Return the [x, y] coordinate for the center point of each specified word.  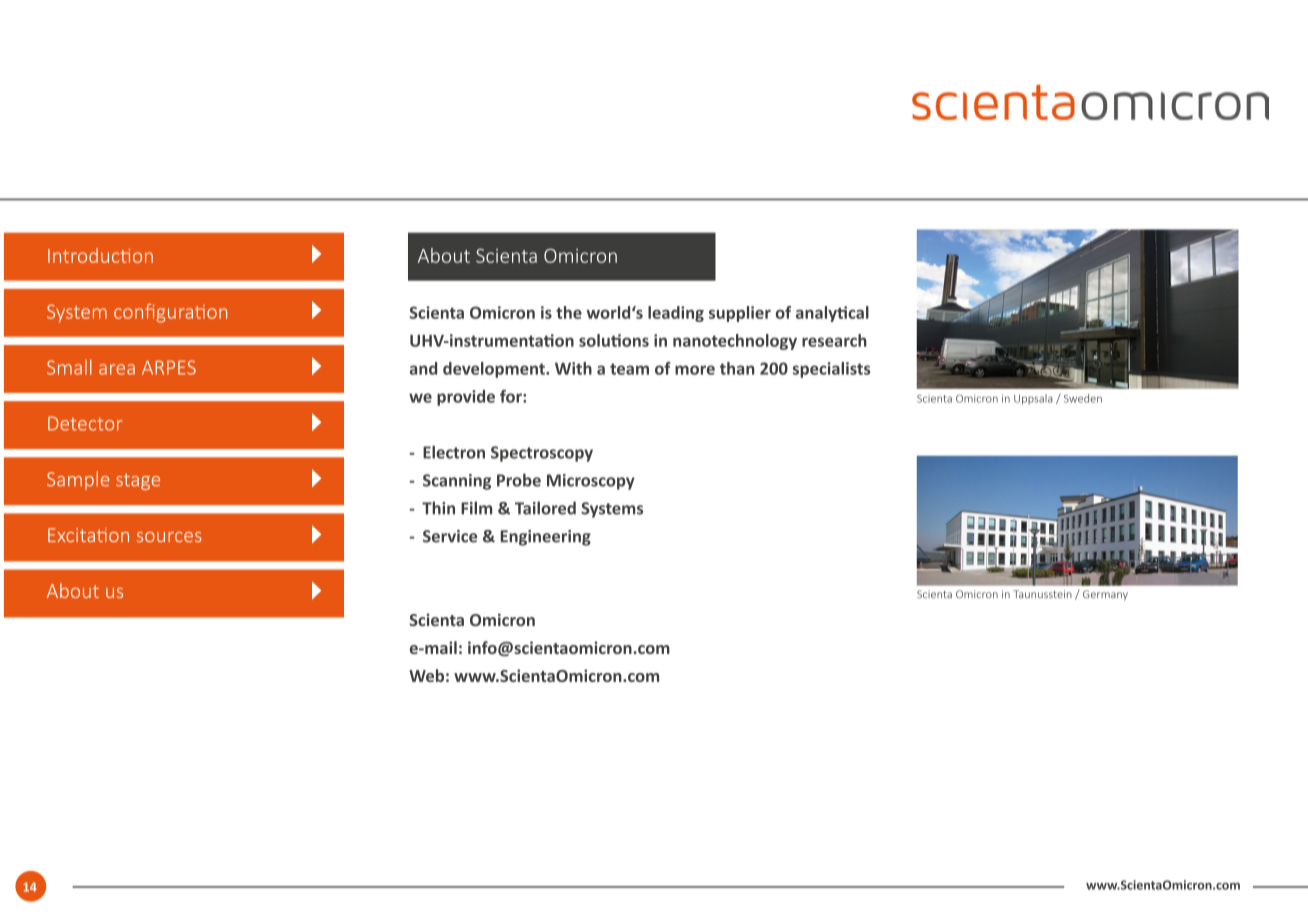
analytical [832, 314]
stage [138, 481]
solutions [614, 340]
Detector [85, 423]
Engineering [546, 538]
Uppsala [1033, 399]
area [117, 369]
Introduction [100, 255]
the [569, 312]
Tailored [545, 508]
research [834, 340]
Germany [1105, 595]
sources [169, 537]
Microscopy [591, 482]
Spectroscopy [542, 454]
